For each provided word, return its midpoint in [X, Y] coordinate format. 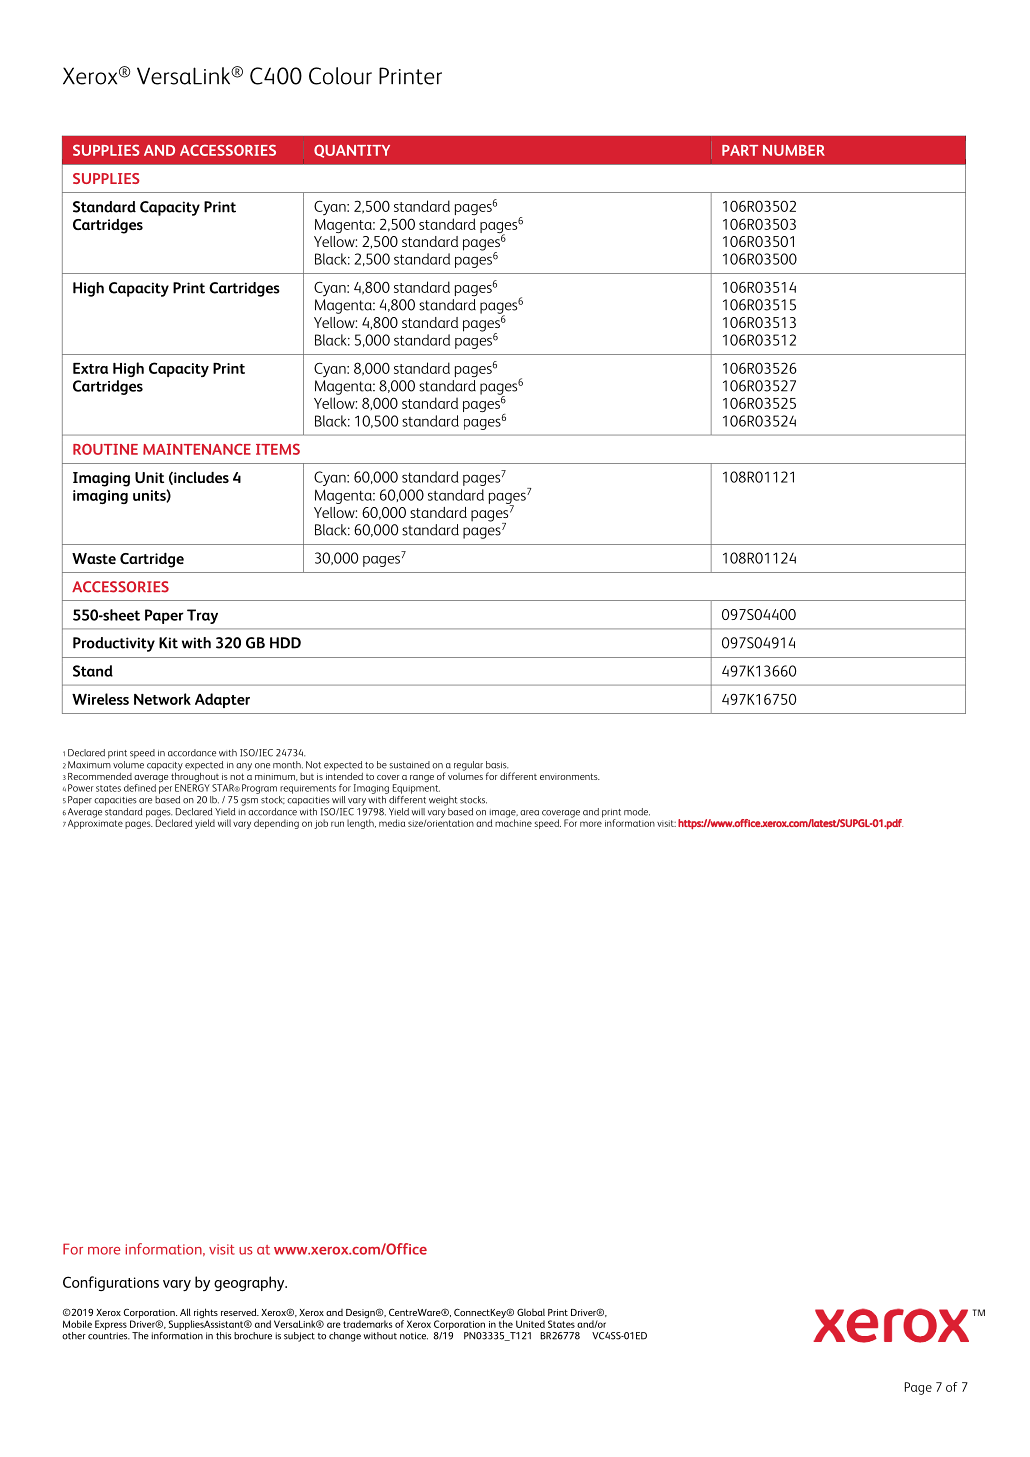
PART [740, 150]
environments [570, 776]
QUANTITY [352, 151]
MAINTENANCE [197, 449]
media [392, 823]
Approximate [95, 823]
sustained [409, 765]
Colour [340, 76]
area [529, 813]
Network [162, 699]
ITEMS [278, 449]
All [185, 1312]
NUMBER [794, 150]
